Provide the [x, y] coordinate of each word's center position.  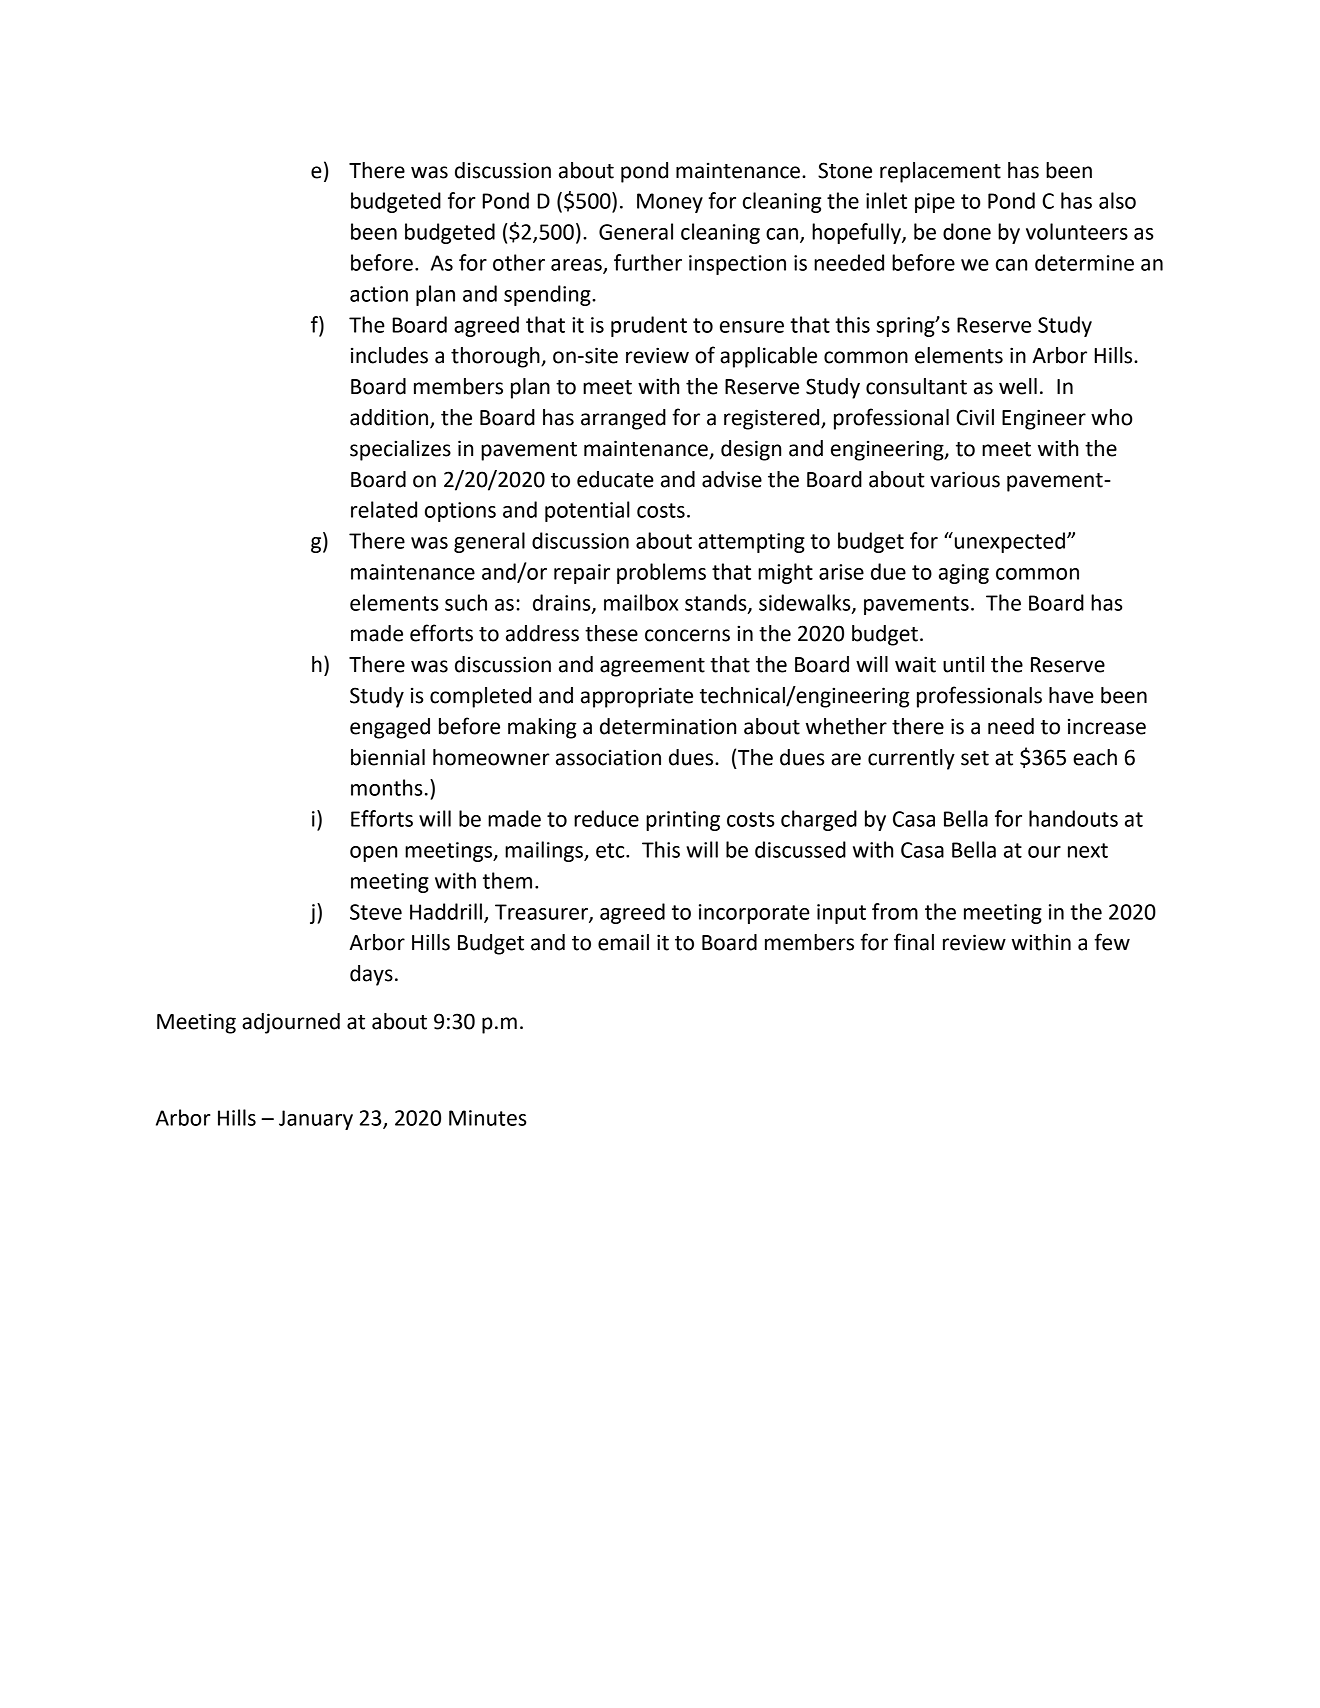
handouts [1073, 818]
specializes [400, 450]
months [387, 787]
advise [732, 479]
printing [683, 821]
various [965, 479]
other [519, 262]
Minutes [488, 1118]
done [967, 231]
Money [670, 203]
